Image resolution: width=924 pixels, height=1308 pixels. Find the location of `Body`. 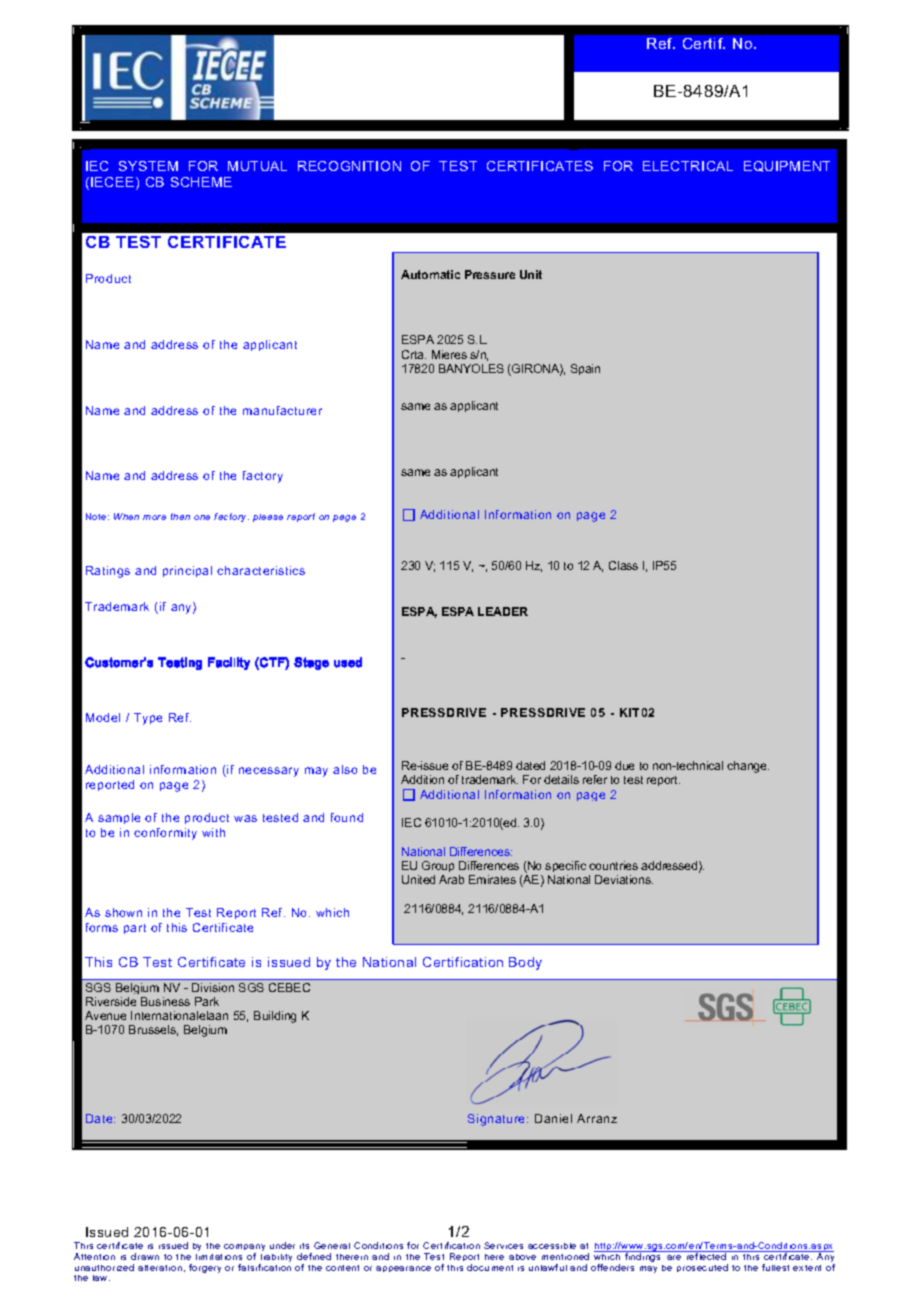

Body is located at coordinates (525, 963).
